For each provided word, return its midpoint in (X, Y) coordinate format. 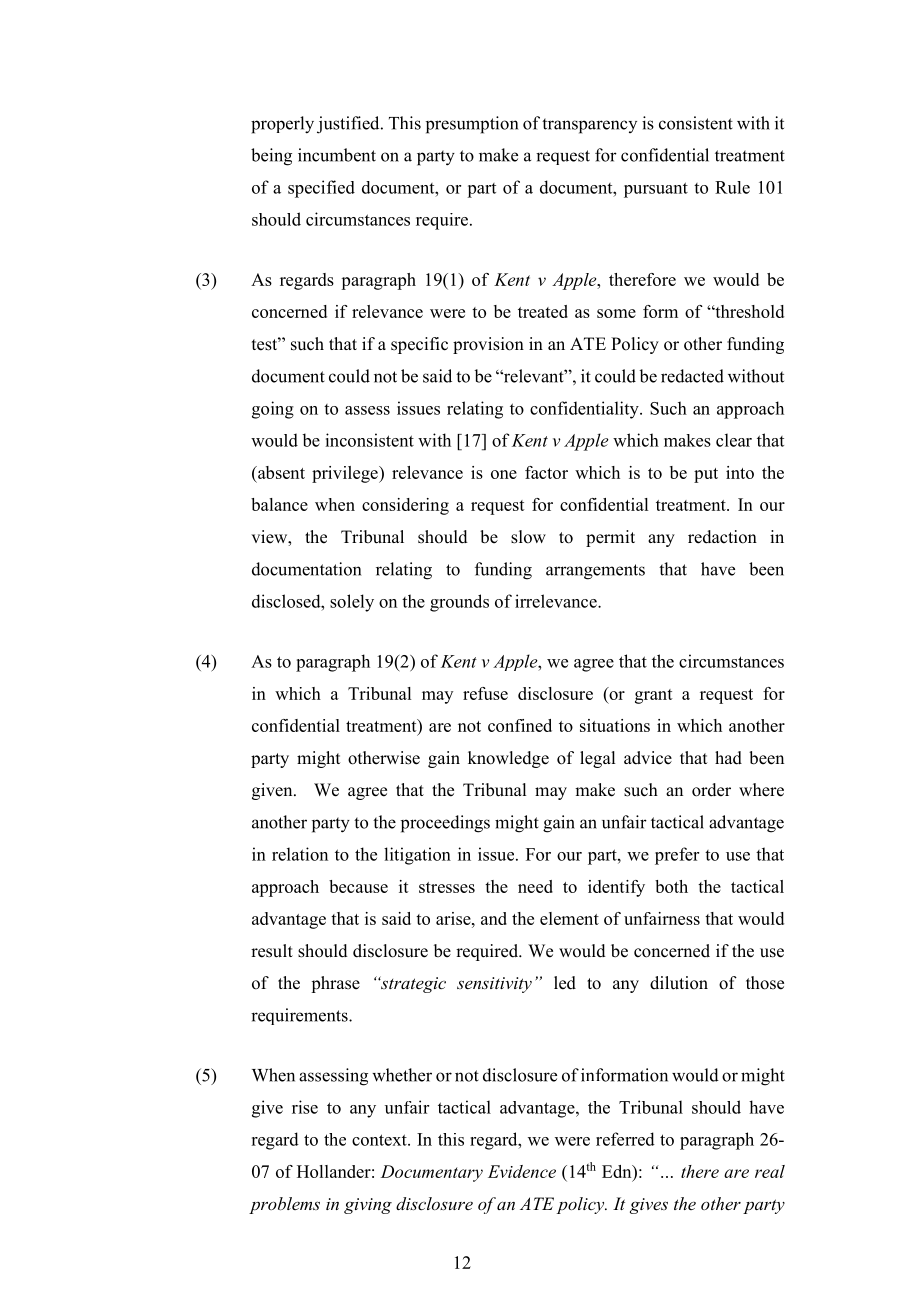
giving (368, 1206)
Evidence (522, 1171)
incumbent (337, 155)
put (706, 475)
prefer (677, 856)
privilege (346, 474)
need (535, 886)
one (504, 474)
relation (300, 854)
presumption (472, 125)
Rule (732, 187)
